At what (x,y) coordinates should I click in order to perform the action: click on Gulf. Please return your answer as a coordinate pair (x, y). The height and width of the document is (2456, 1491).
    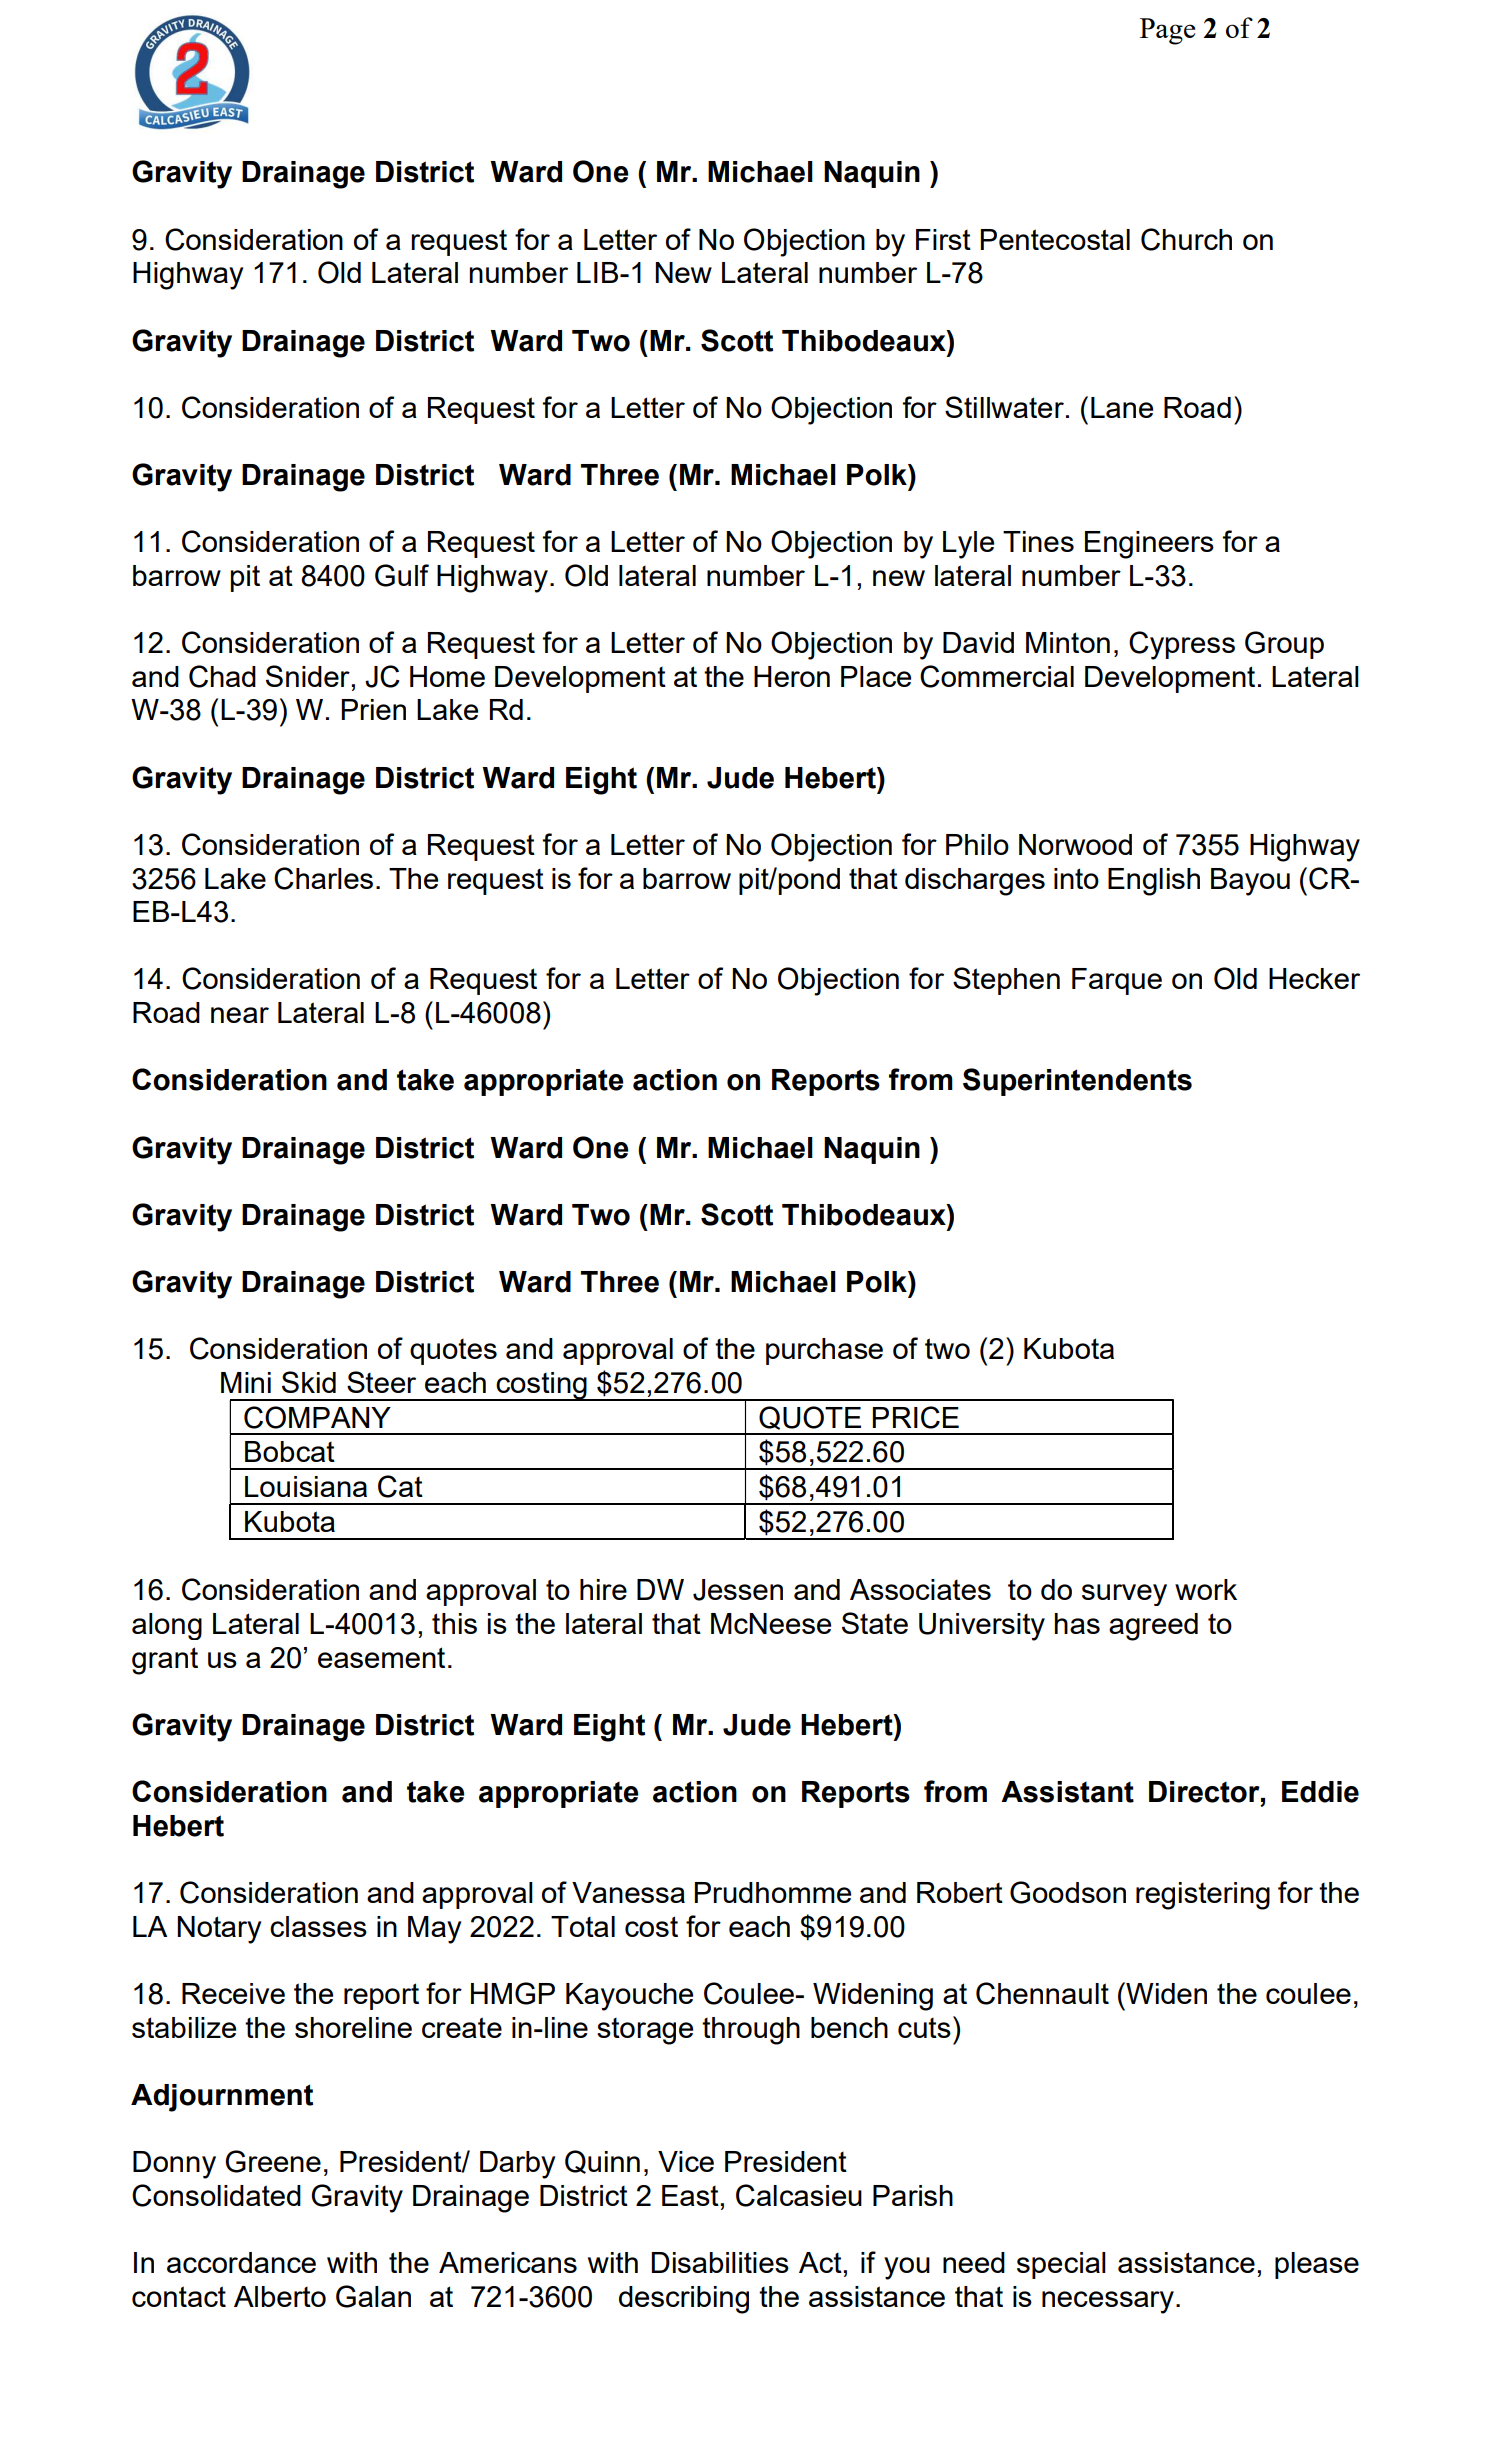
    Looking at the image, I should click on (402, 575).
